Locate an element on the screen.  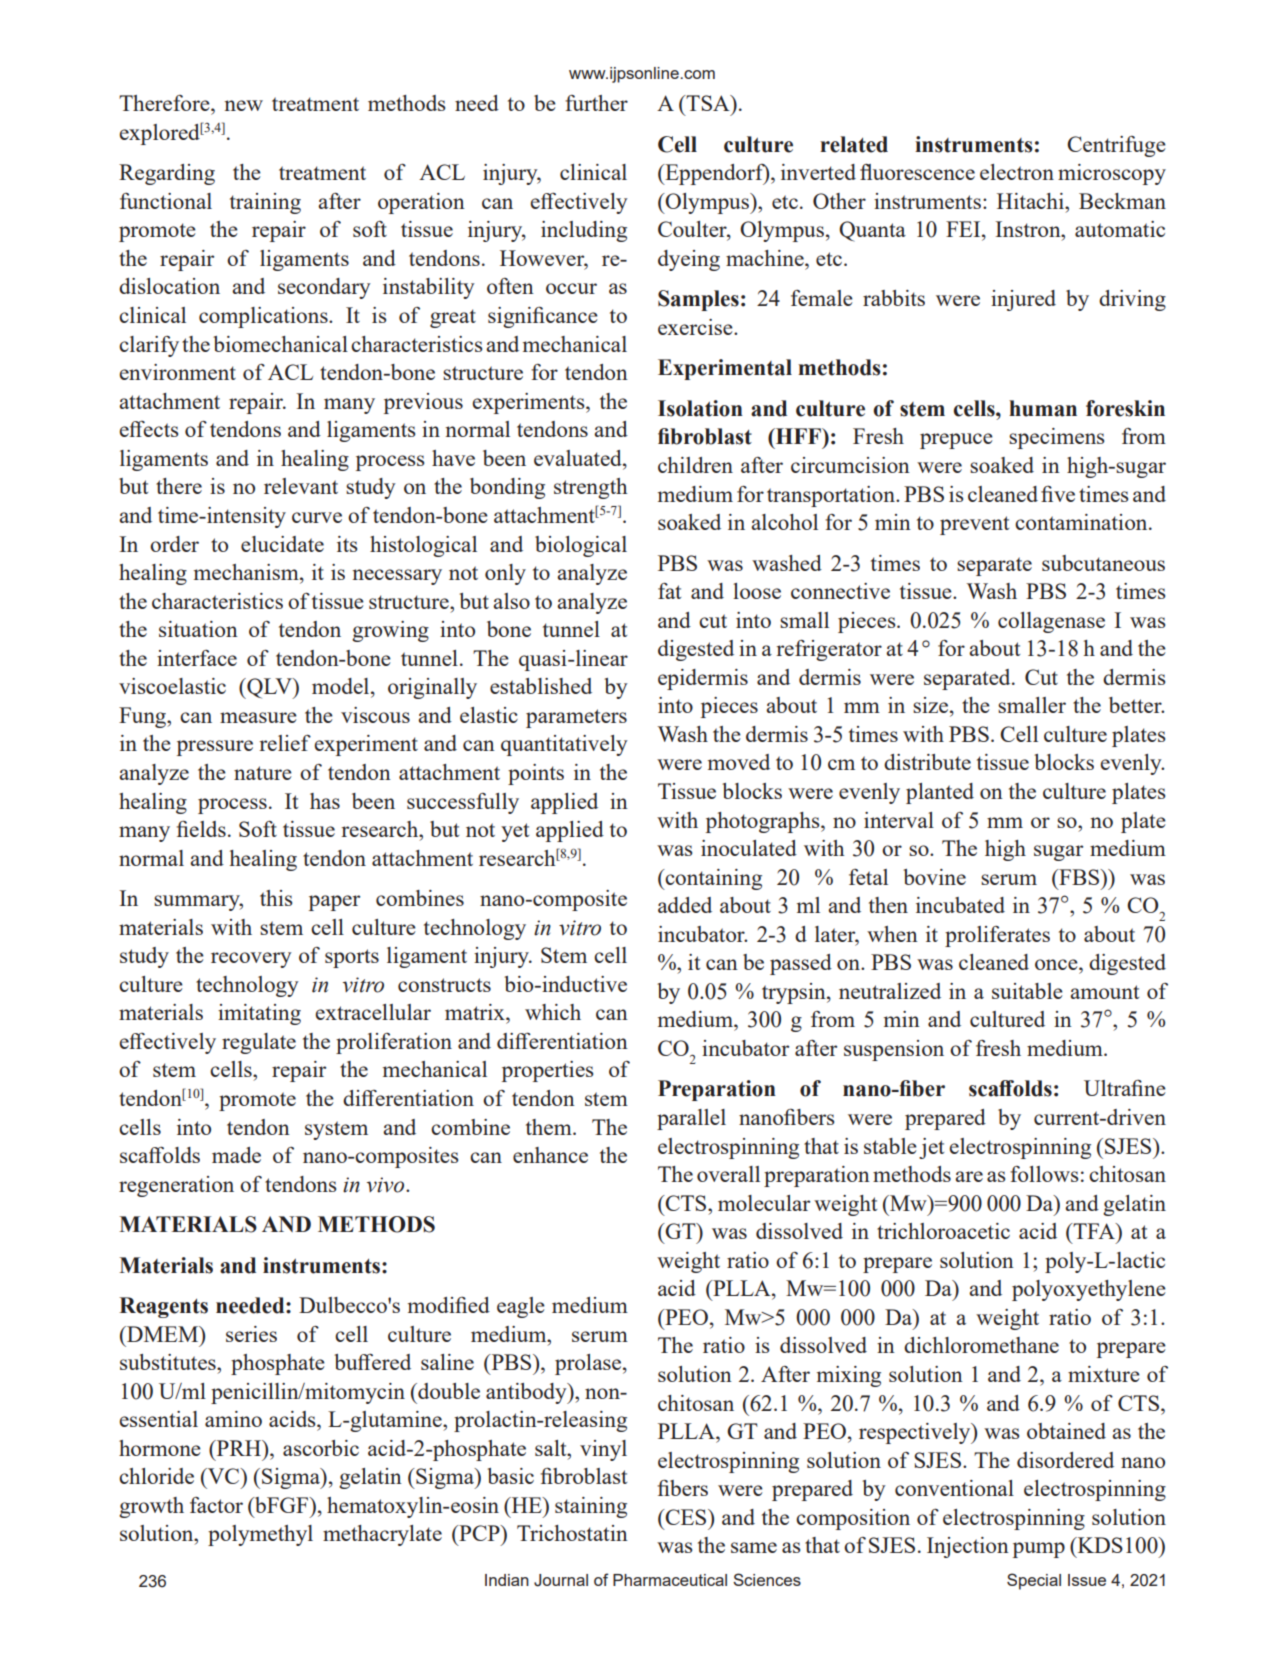
Pharmaceutical is located at coordinates (670, 1580).
